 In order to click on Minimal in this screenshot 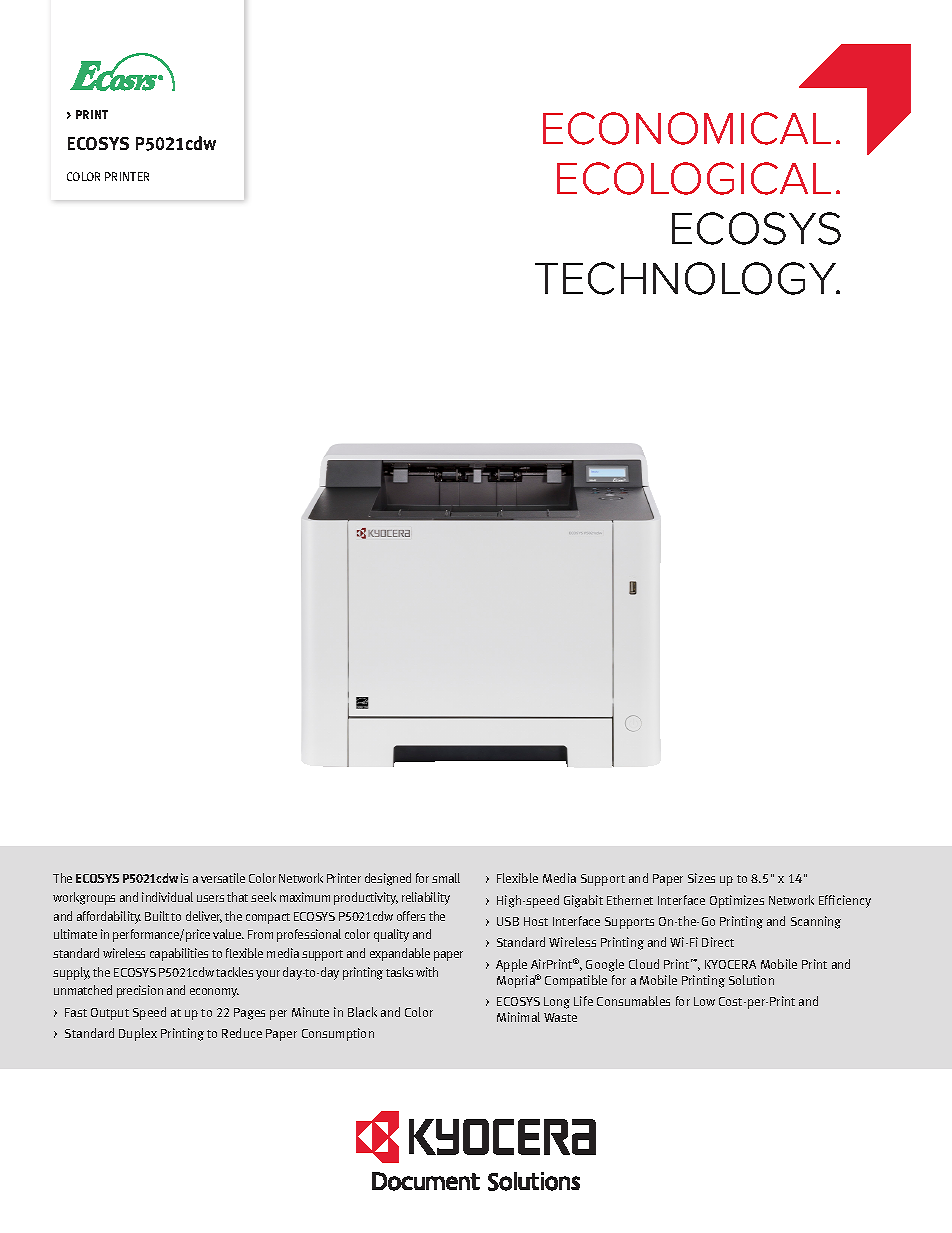, I will do `click(518, 1017)`.
